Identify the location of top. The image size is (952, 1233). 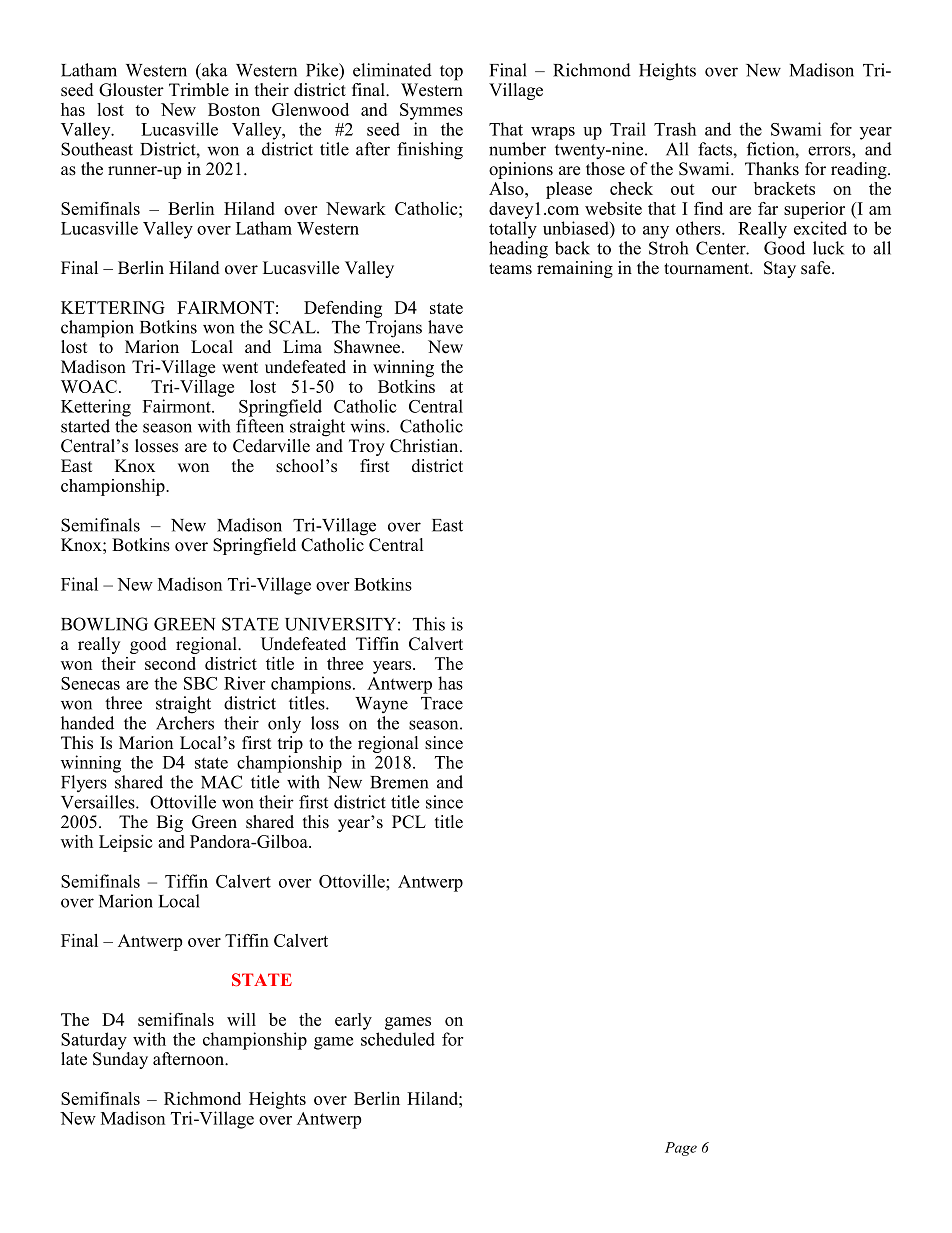
(451, 73).
